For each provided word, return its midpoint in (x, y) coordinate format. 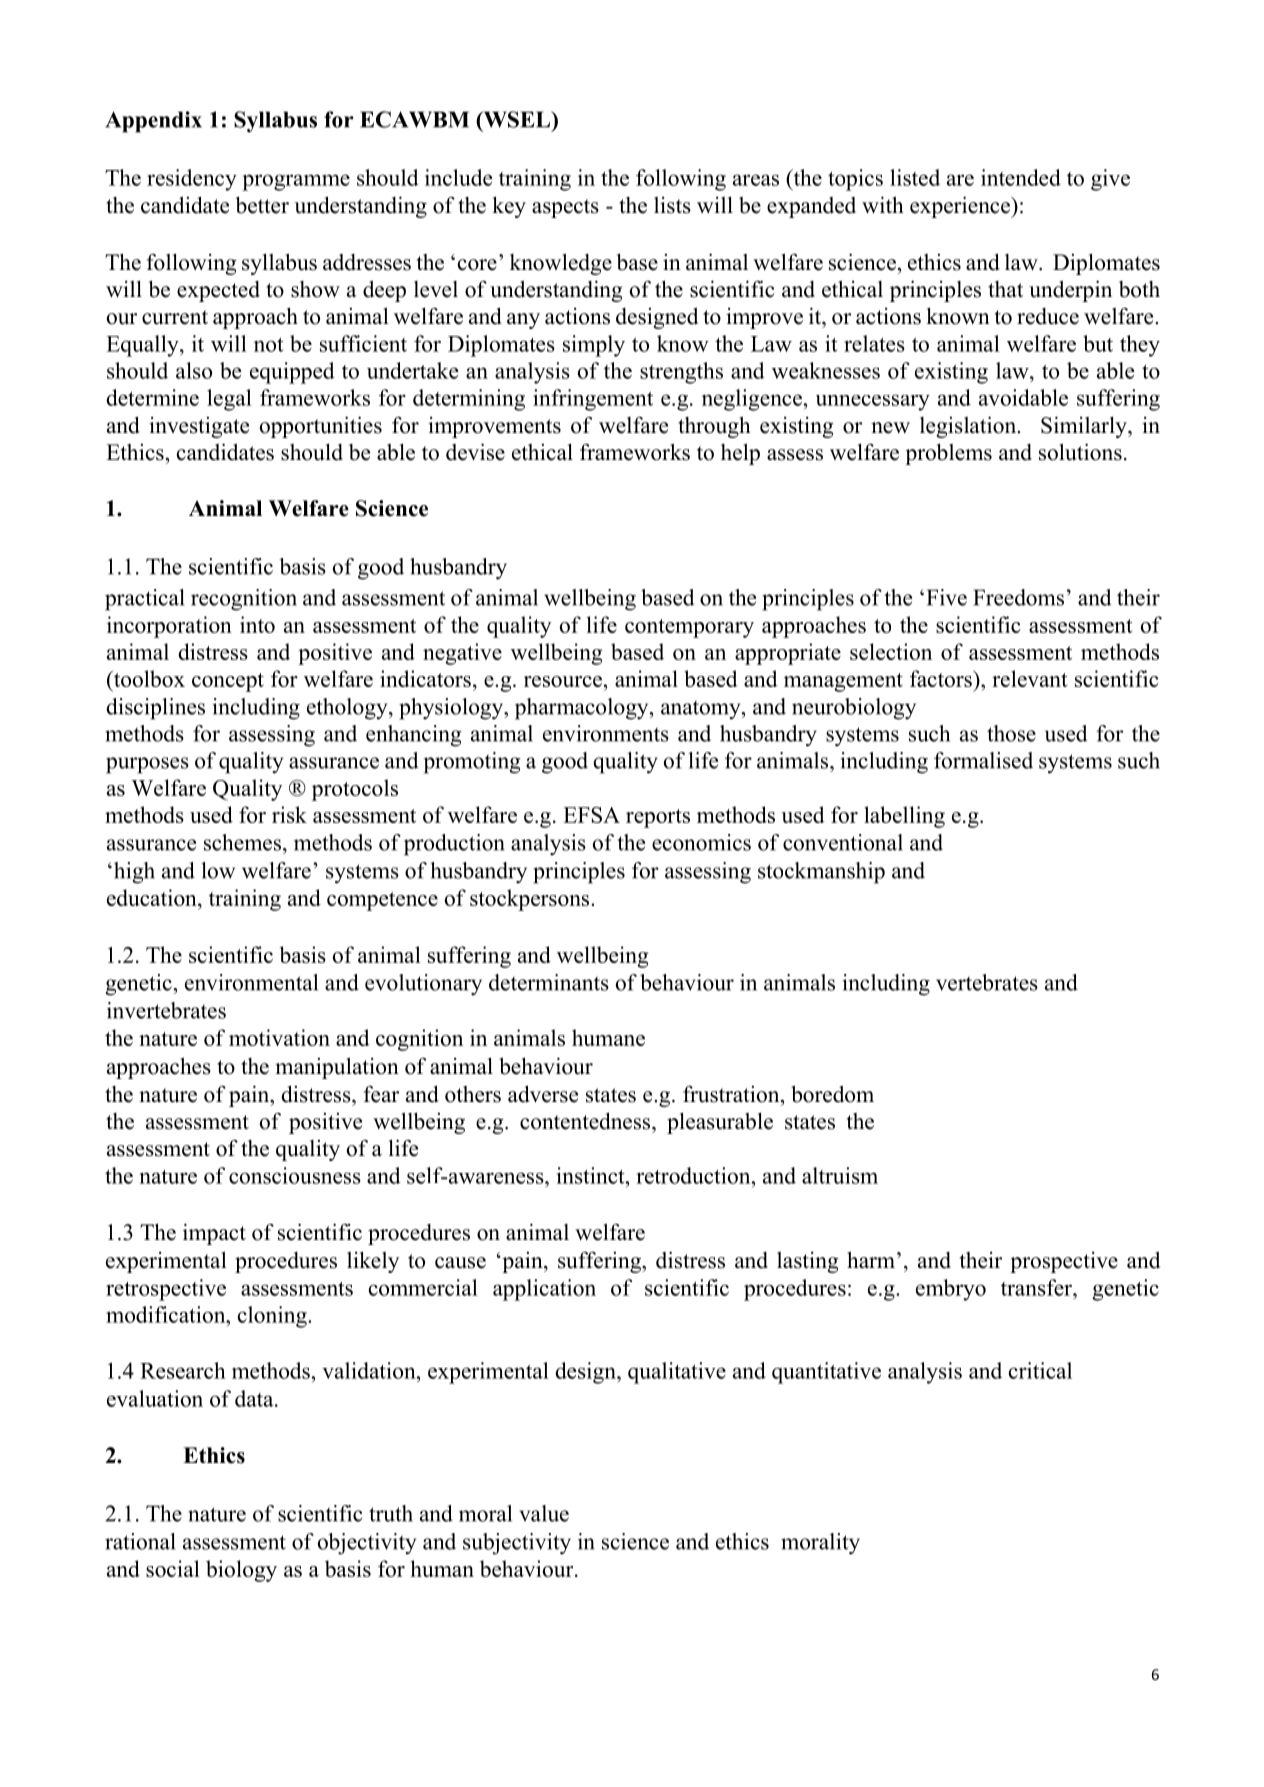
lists (672, 205)
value (544, 1513)
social (173, 1568)
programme (296, 182)
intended (1021, 177)
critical (1040, 1370)
